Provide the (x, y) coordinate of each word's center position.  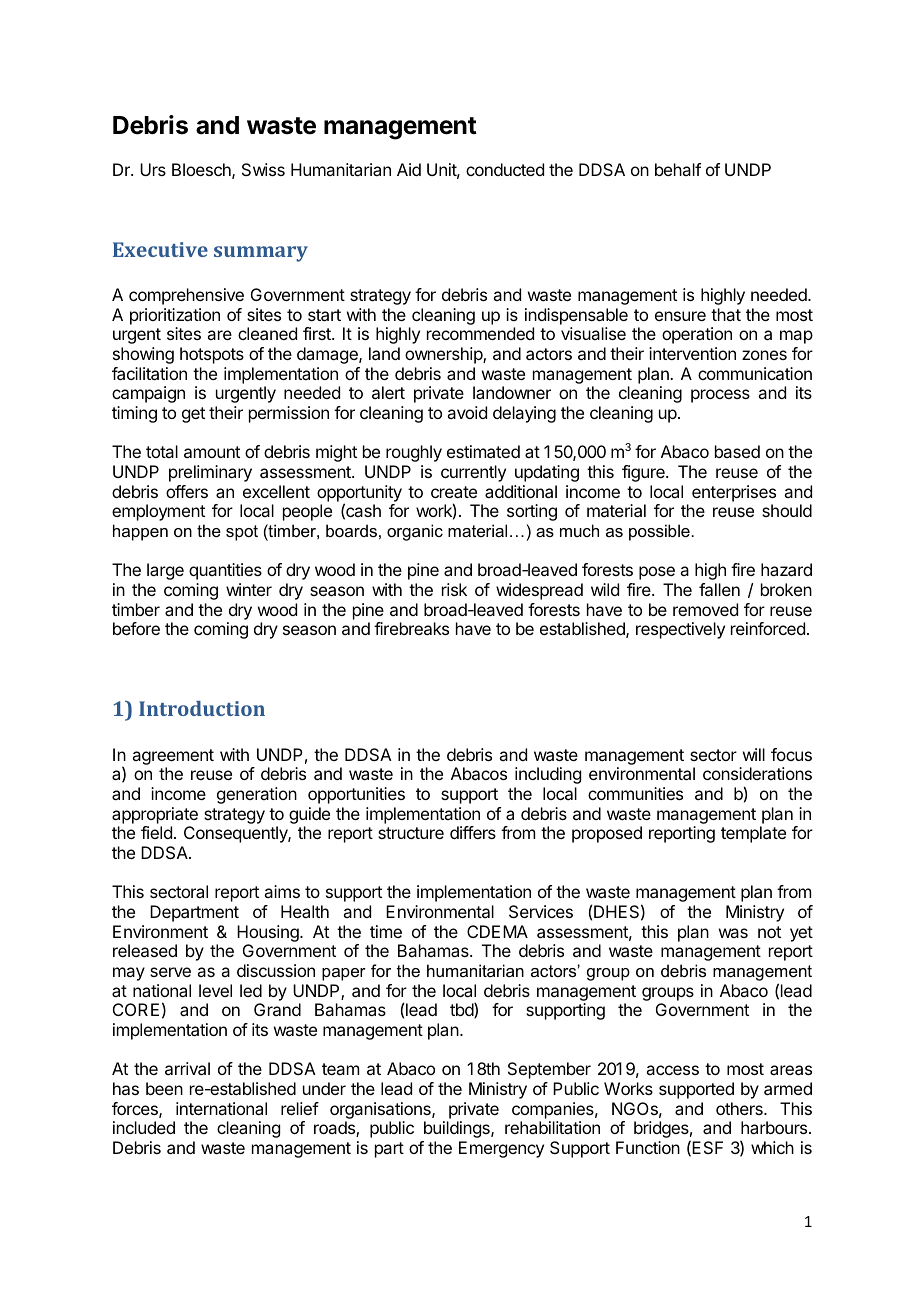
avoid (467, 412)
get (193, 415)
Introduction (202, 708)
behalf (678, 169)
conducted (505, 169)
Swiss (263, 169)
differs (473, 832)
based (737, 451)
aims (282, 891)
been (164, 1088)
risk (454, 589)
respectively (680, 630)
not (769, 932)
